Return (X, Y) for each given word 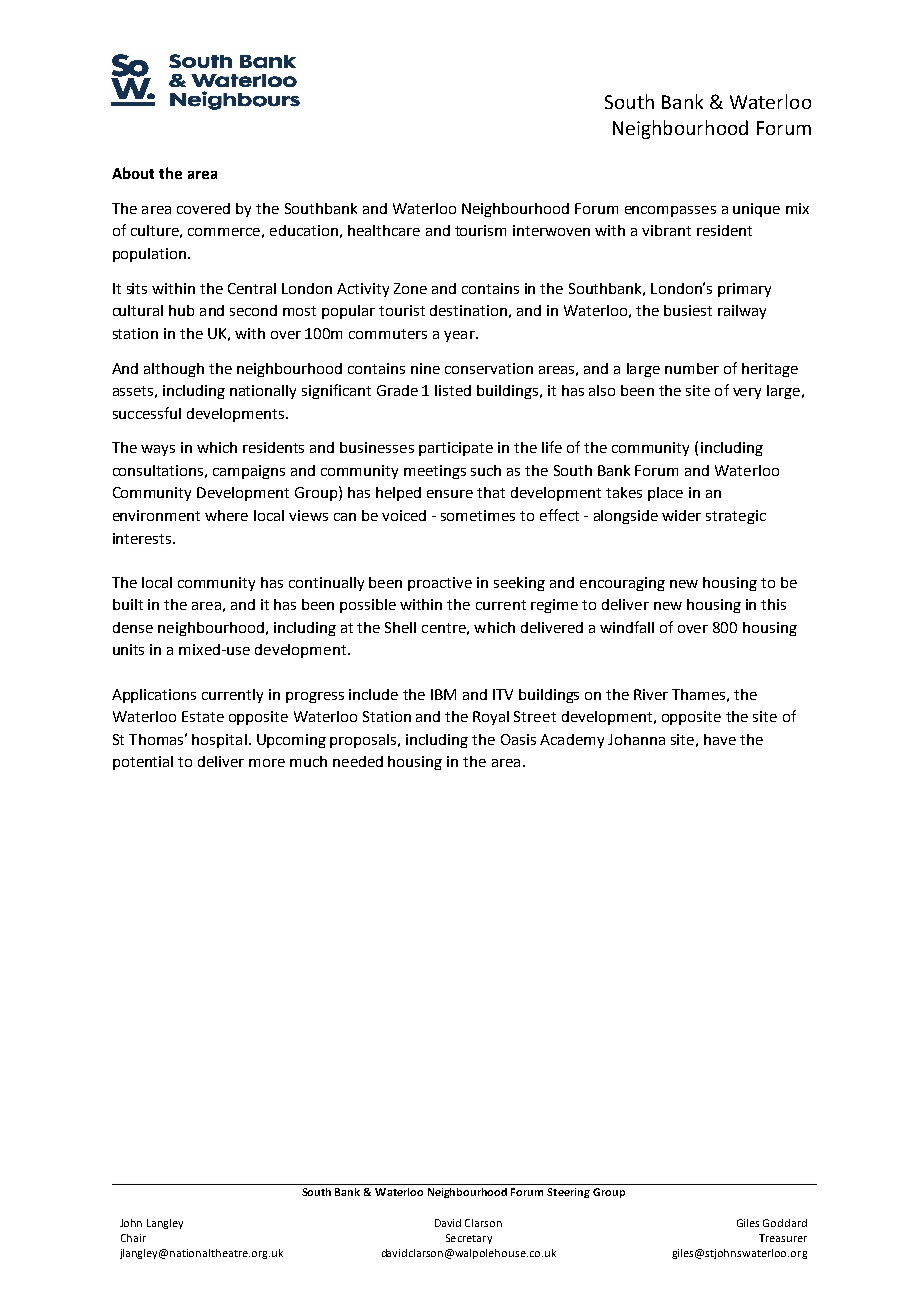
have (720, 739)
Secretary (469, 1239)
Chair (133, 1238)
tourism (480, 230)
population (151, 255)
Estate (203, 716)
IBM (443, 694)
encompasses (670, 211)
